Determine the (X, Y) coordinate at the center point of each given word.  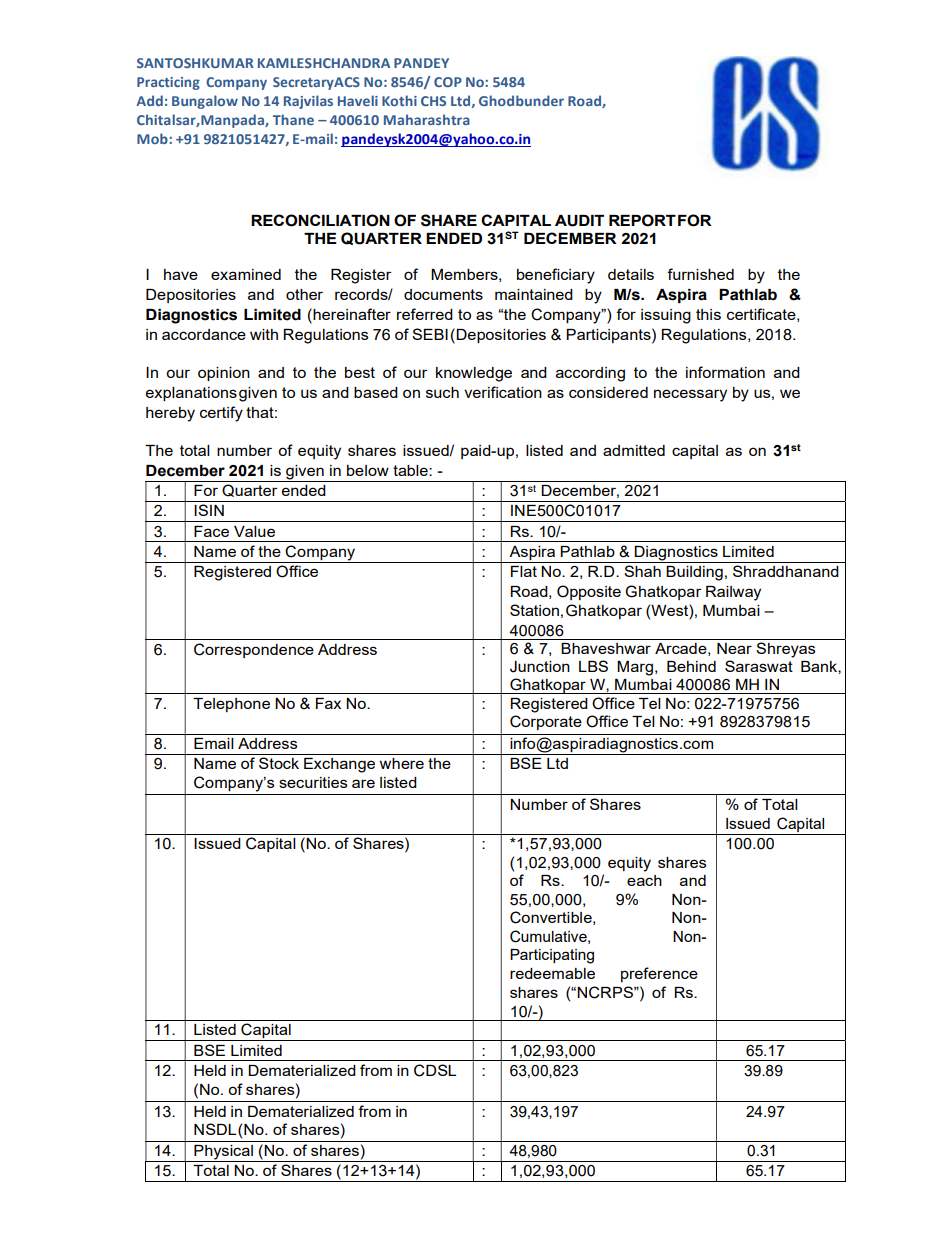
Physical (224, 1153)
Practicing (168, 83)
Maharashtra (427, 119)
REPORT (642, 220)
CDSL (435, 1070)
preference (659, 974)
